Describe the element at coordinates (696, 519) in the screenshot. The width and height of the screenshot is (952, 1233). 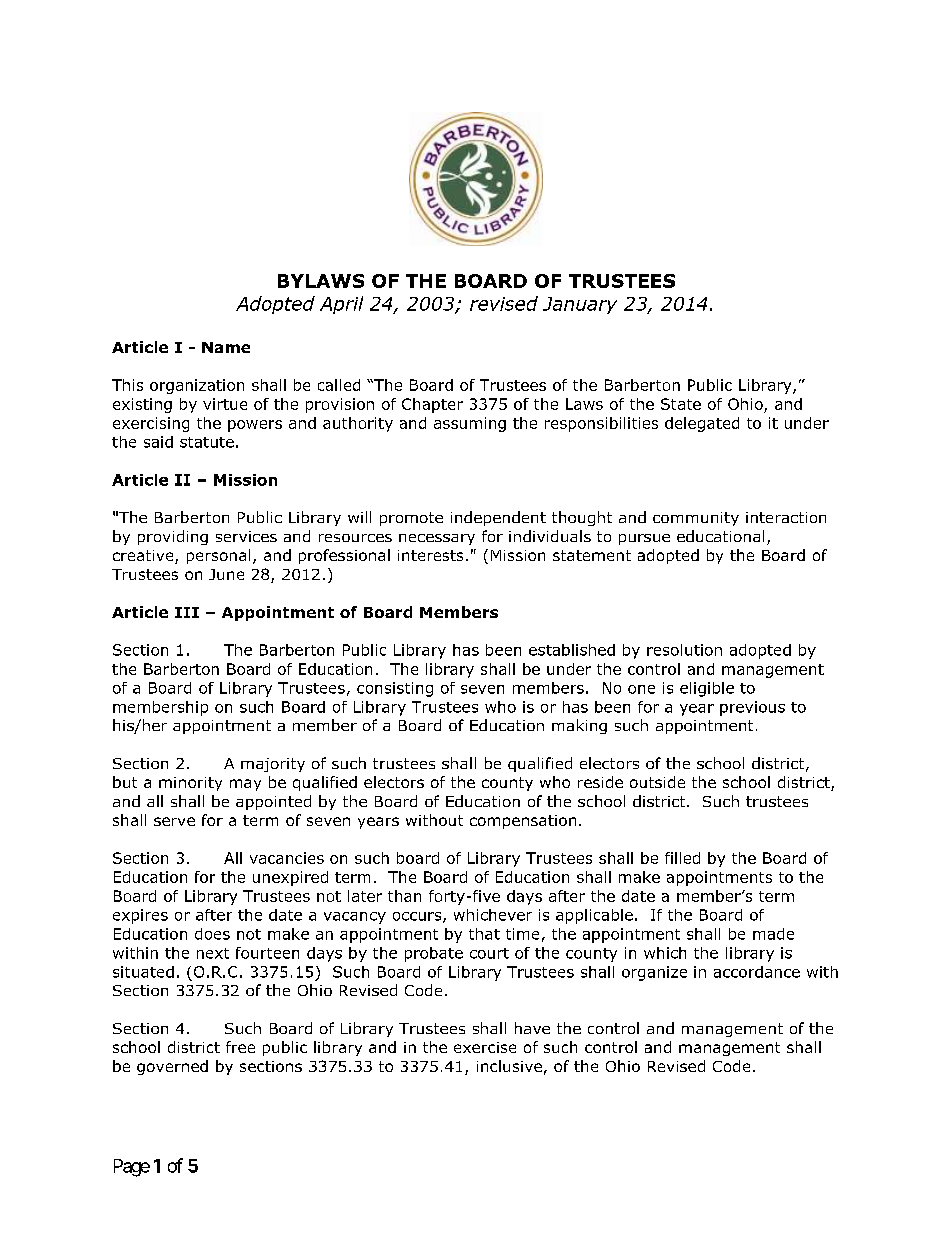
I see `community` at that location.
